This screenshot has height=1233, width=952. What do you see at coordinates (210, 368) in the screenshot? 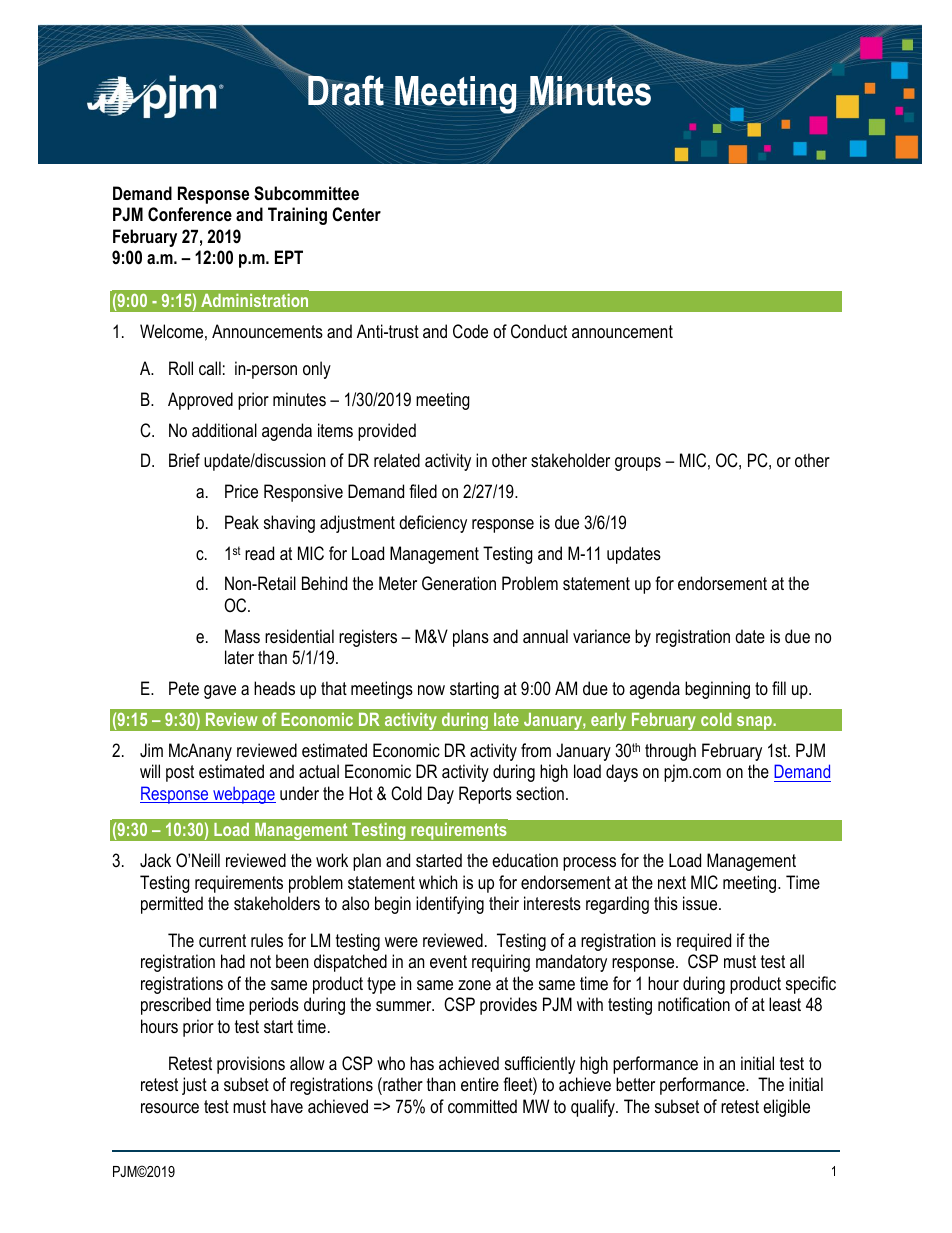
I see `call` at bounding box center [210, 368].
